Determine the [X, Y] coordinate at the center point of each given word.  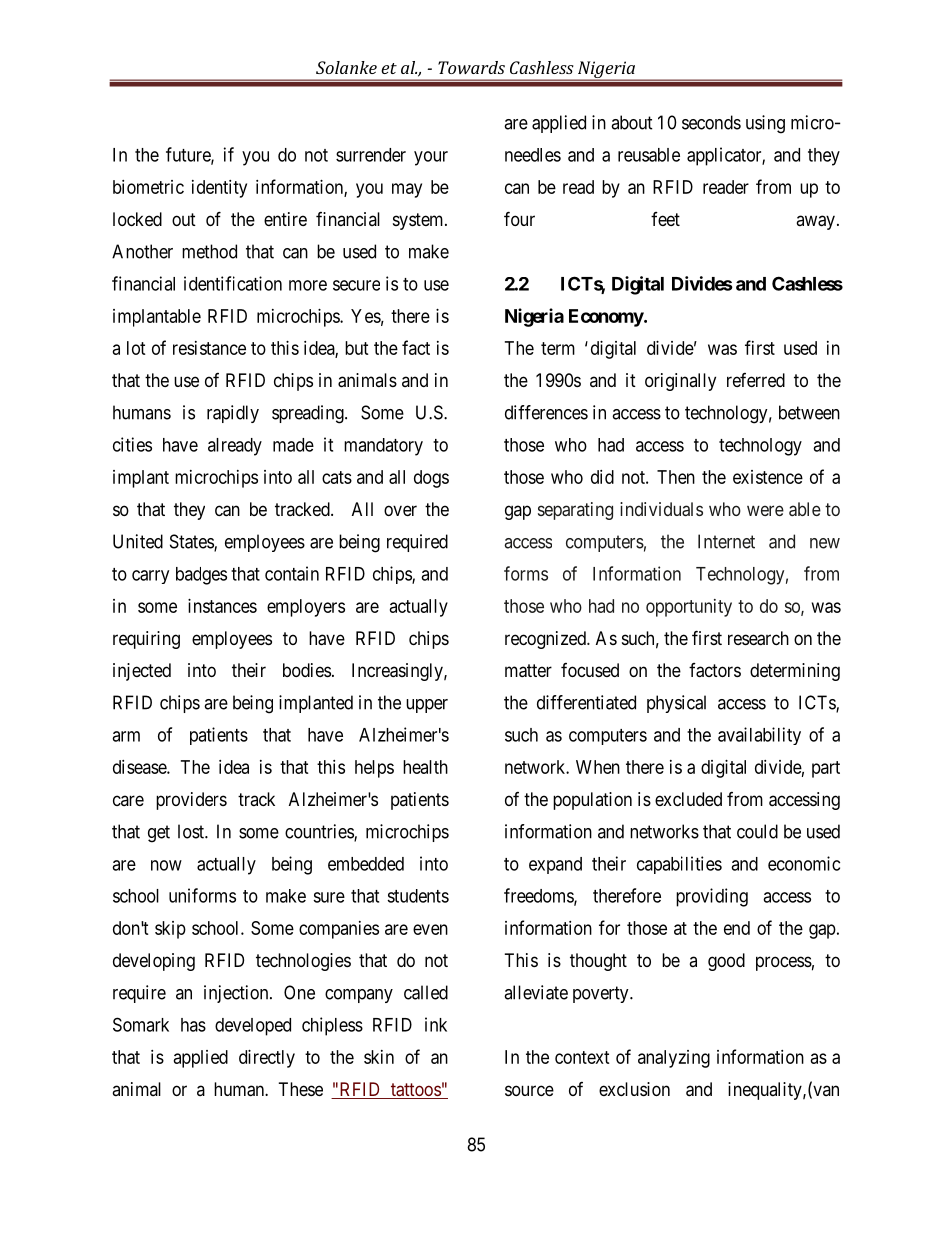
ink [436, 1024]
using [765, 124]
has [193, 1025]
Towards [471, 67]
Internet [726, 541]
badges [201, 576]
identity [219, 189]
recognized [546, 640]
